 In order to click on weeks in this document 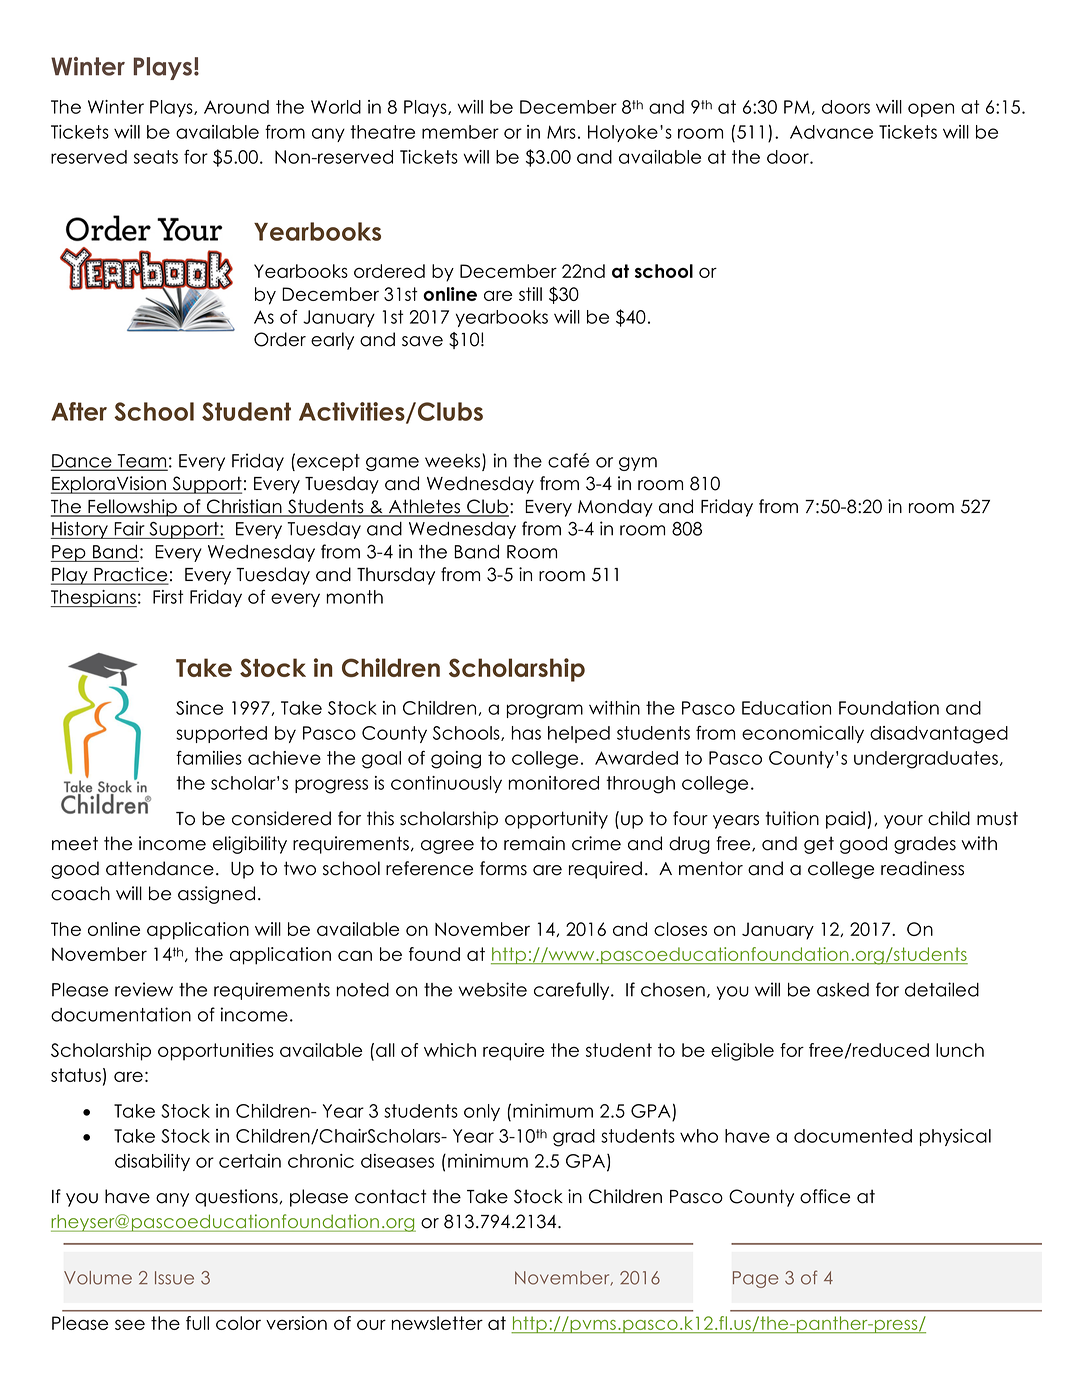, I will do `click(454, 462)`.
